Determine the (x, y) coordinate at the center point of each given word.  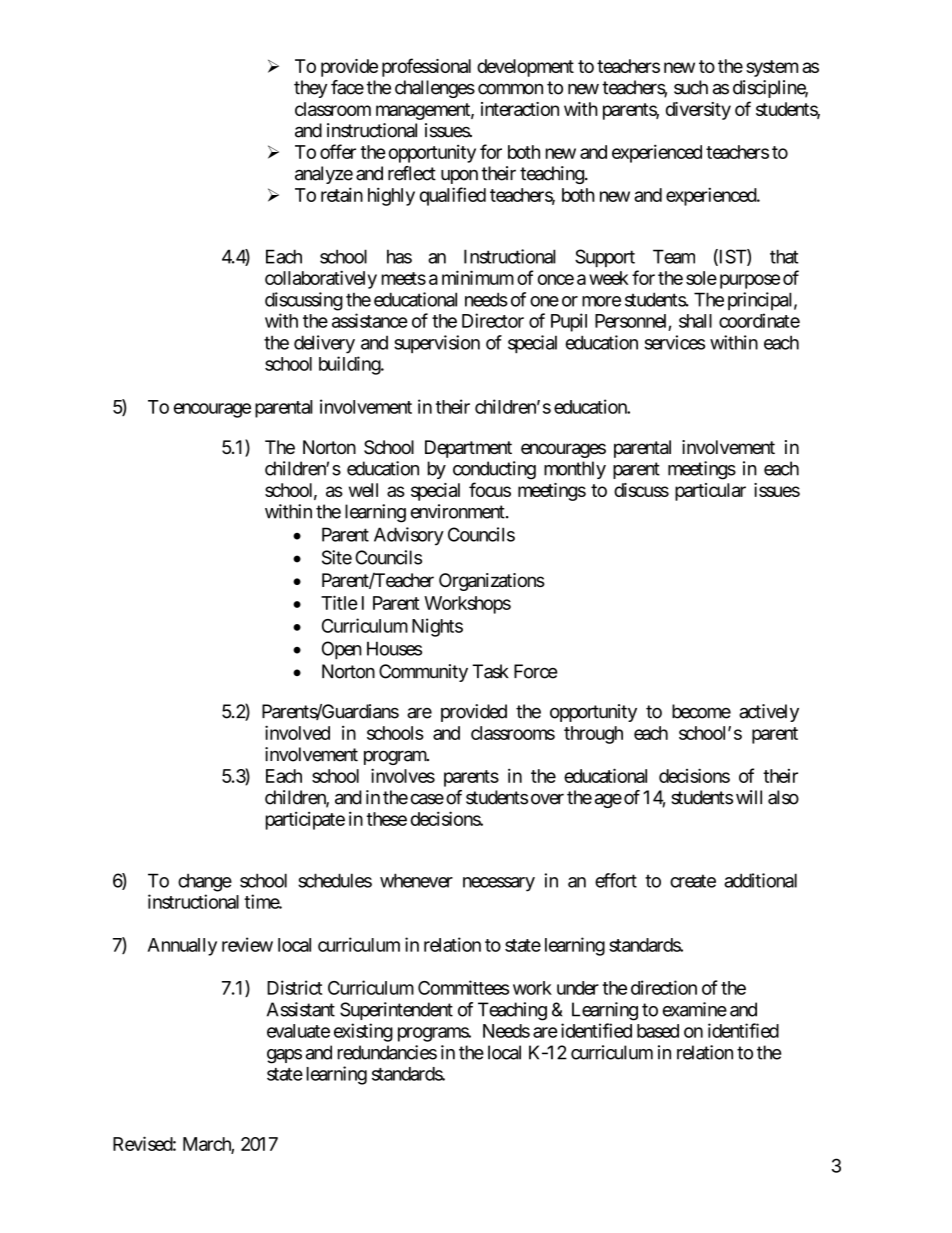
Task (490, 671)
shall (695, 321)
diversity (698, 111)
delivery (324, 344)
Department (468, 449)
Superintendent (396, 1011)
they (310, 89)
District (294, 987)
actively (769, 713)
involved (297, 732)
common (510, 89)
